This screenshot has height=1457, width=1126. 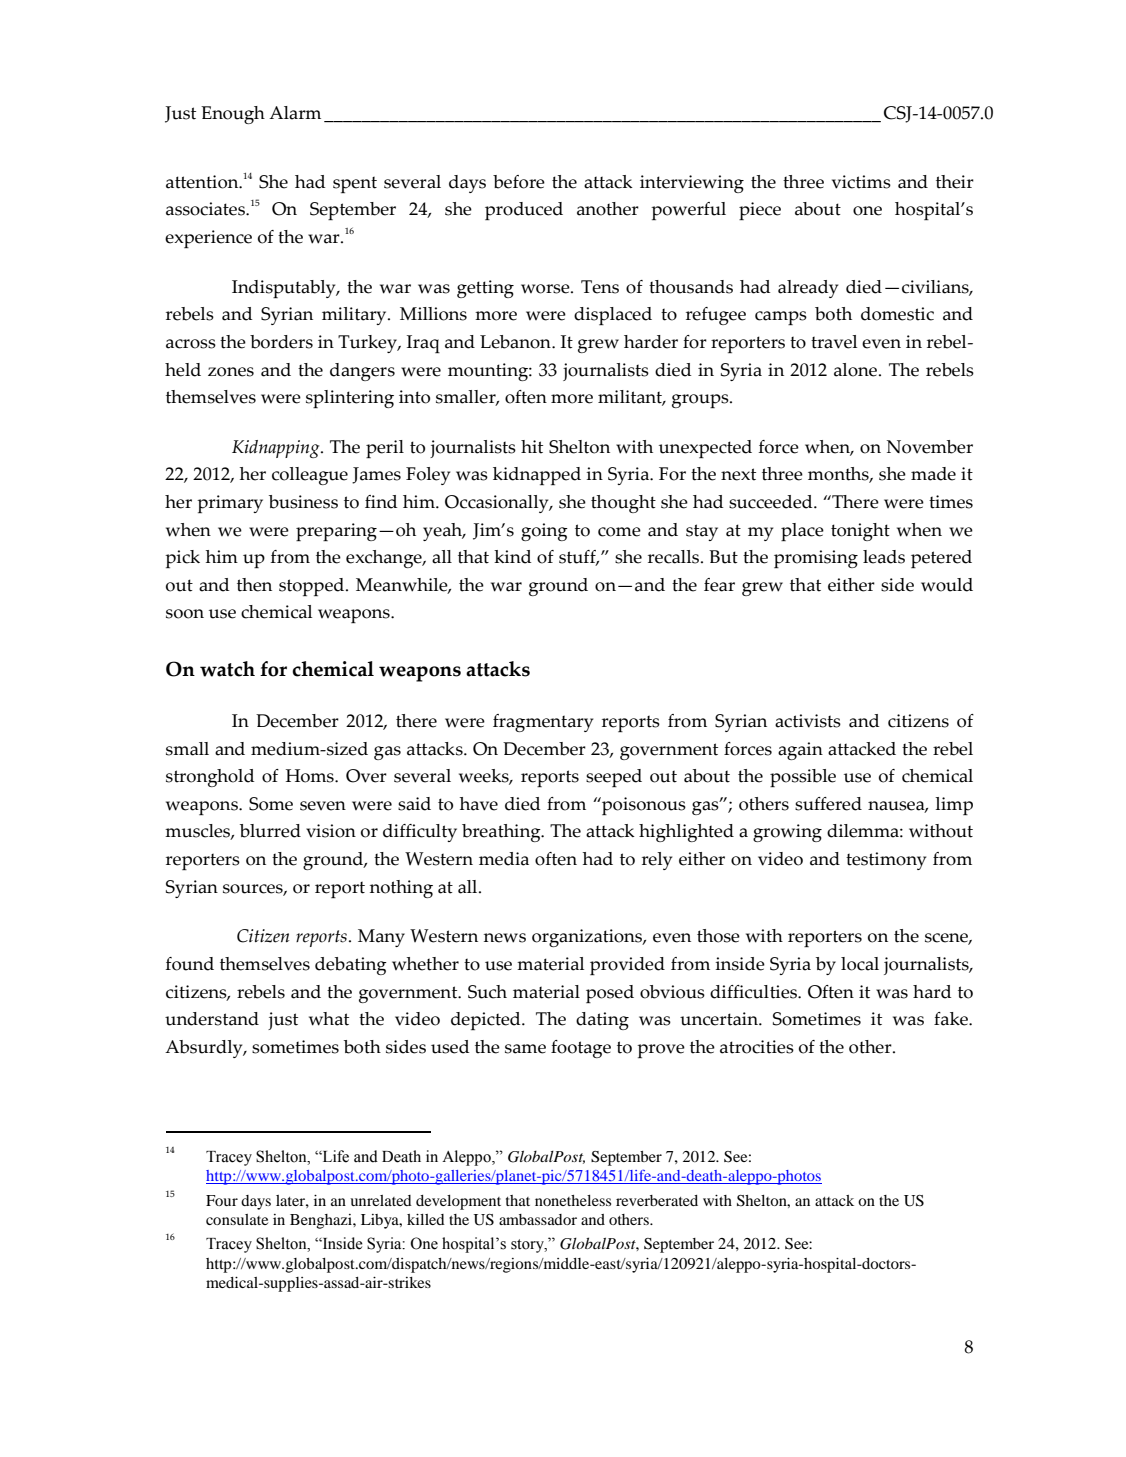 What do you see at coordinates (295, 113) in the screenshot?
I see `Alarm` at bounding box center [295, 113].
